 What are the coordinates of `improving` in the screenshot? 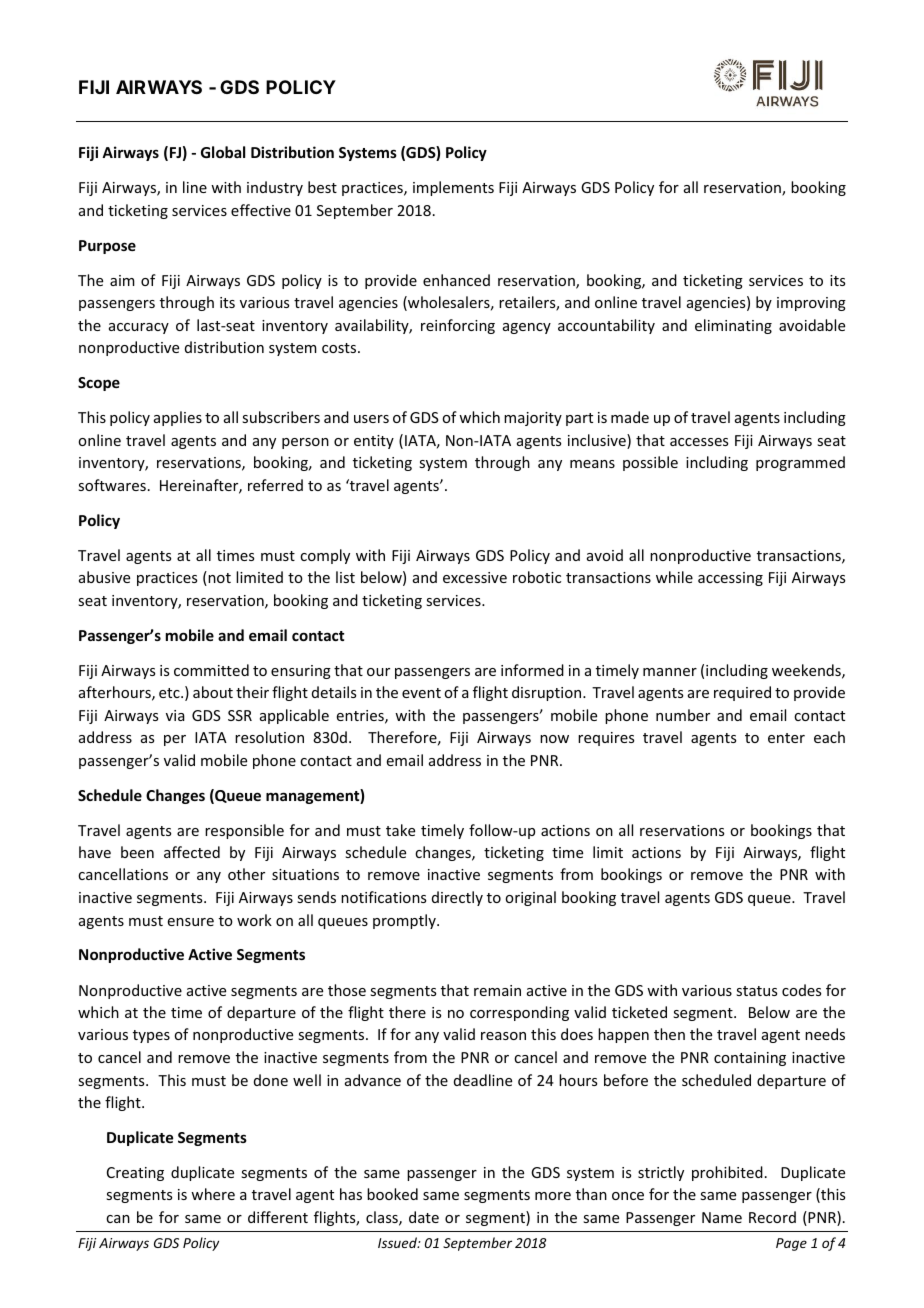 It's located at (811, 304).
